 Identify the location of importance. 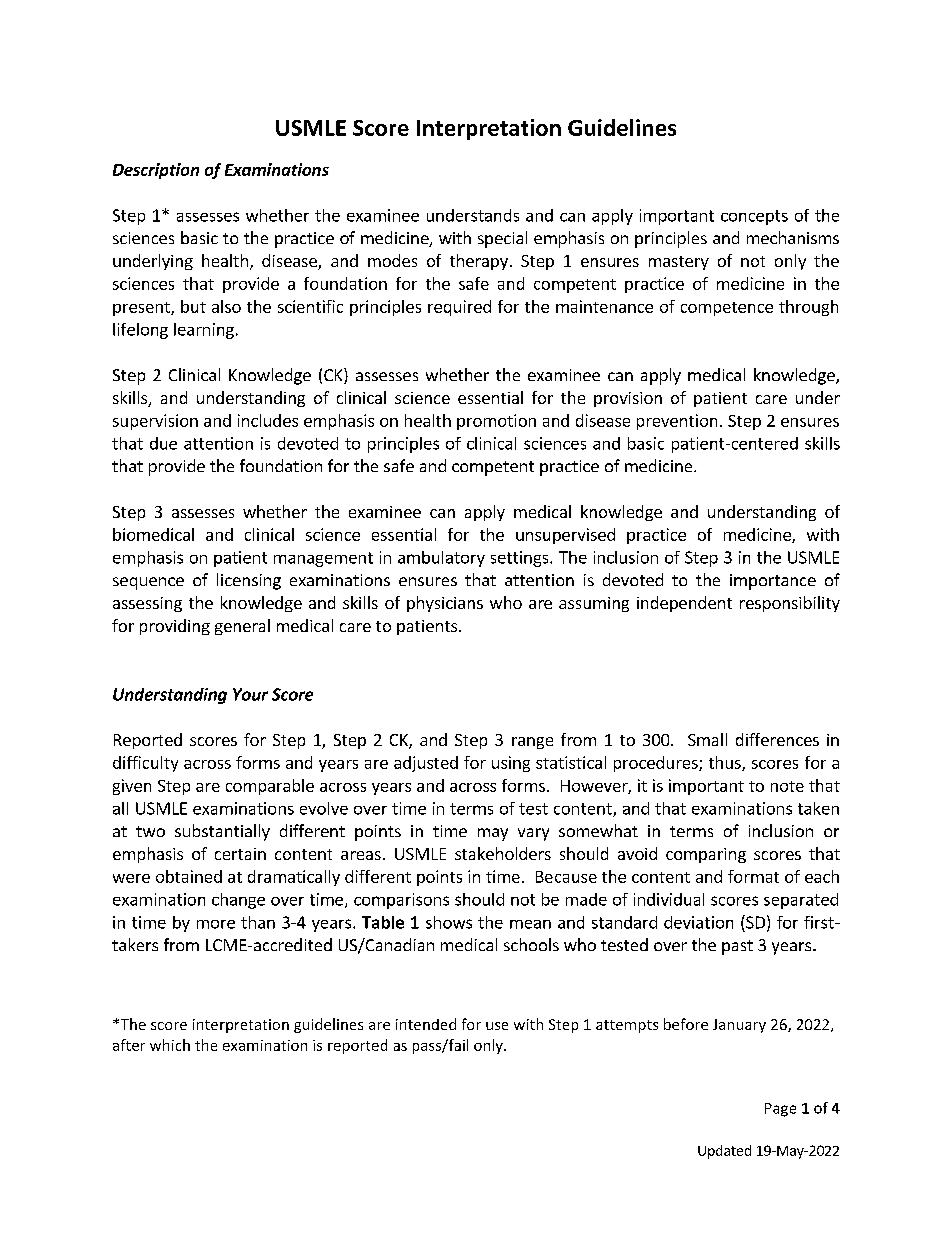
(773, 582).
